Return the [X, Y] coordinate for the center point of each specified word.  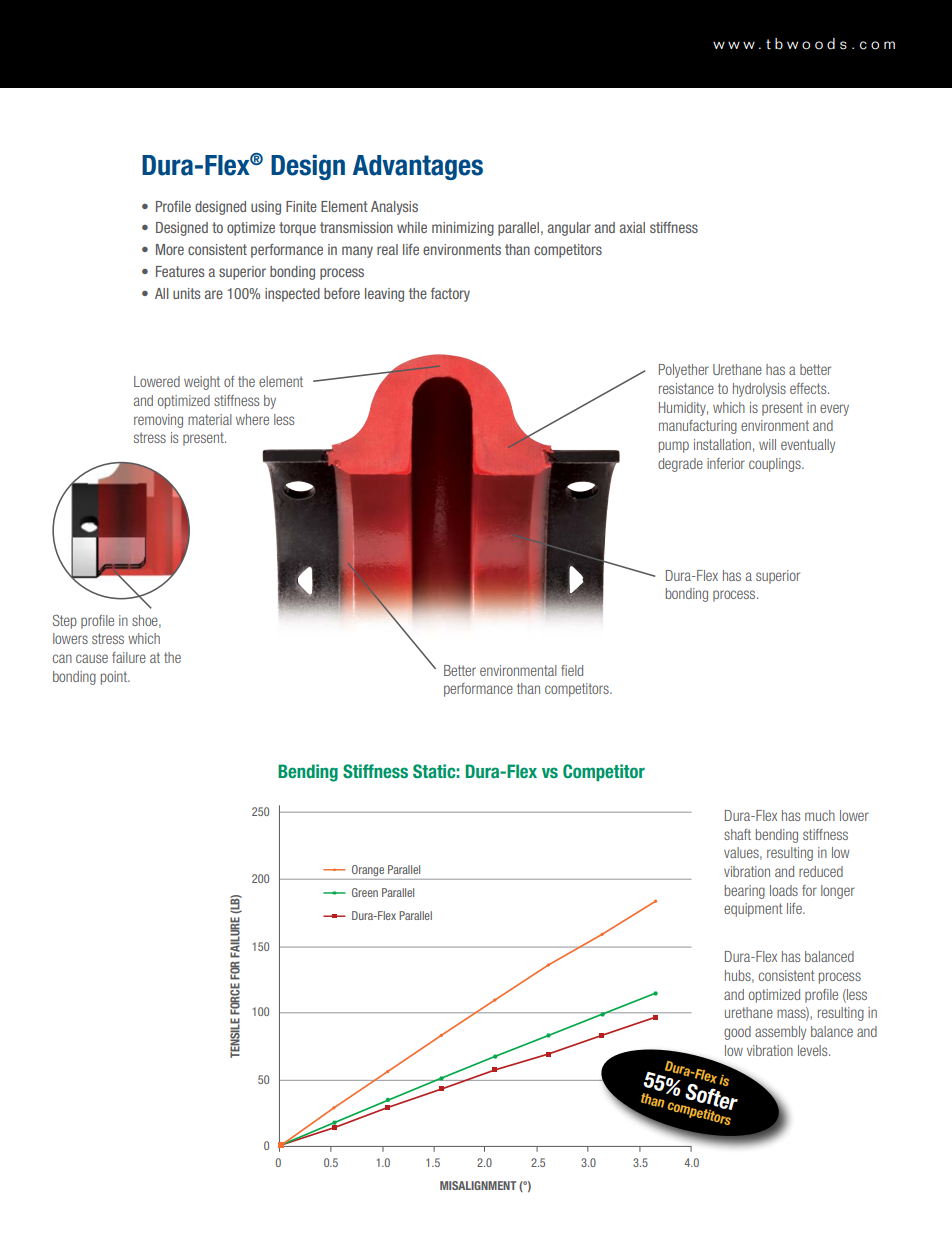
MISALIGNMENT [478, 1185]
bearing [745, 892]
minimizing [463, 229]
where [252, 419]
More [170, 249]
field [572, 670]
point [115, 678]
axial [632, 227]
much [820, 815]
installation [722, 444]
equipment [753, 910]
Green [365, 892]
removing [158, 421]
